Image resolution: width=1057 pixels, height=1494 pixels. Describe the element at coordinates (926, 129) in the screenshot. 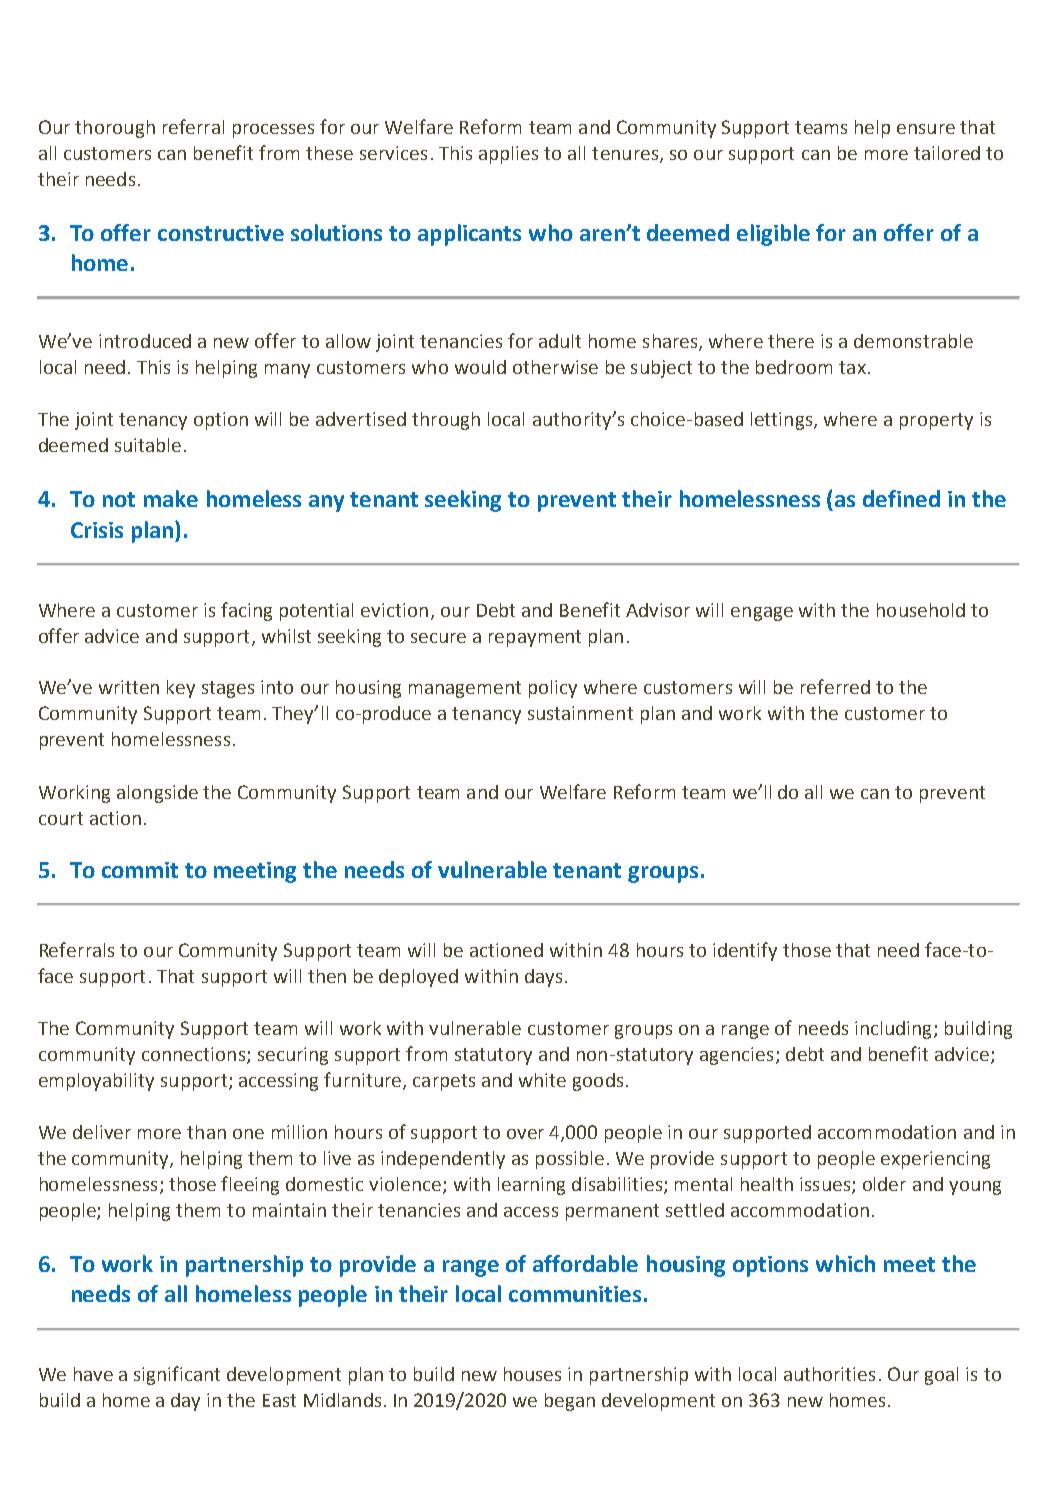

I see `ensure` at that location.
